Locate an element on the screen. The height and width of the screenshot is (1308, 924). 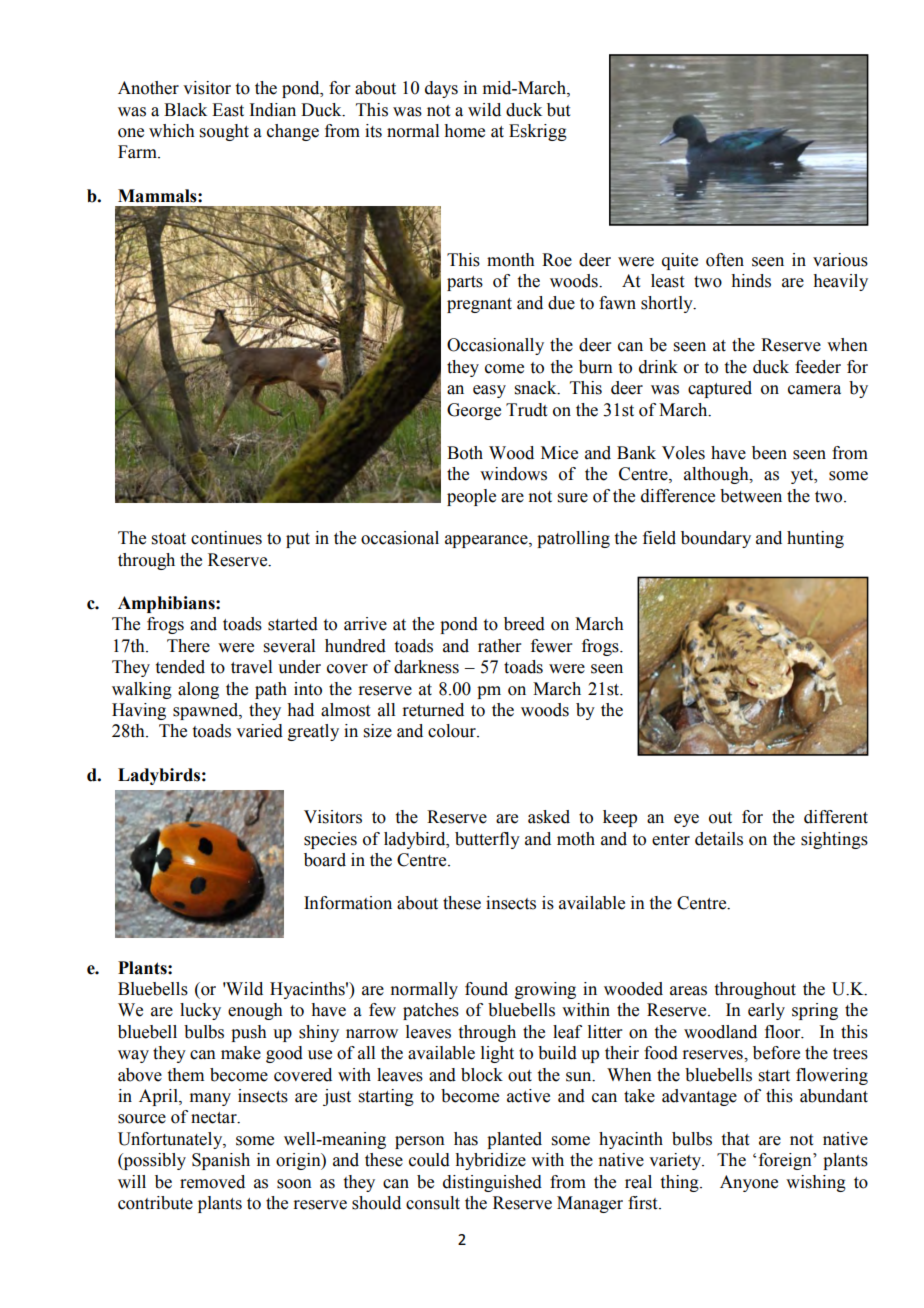
sought is located at coordinates (224, 132).
